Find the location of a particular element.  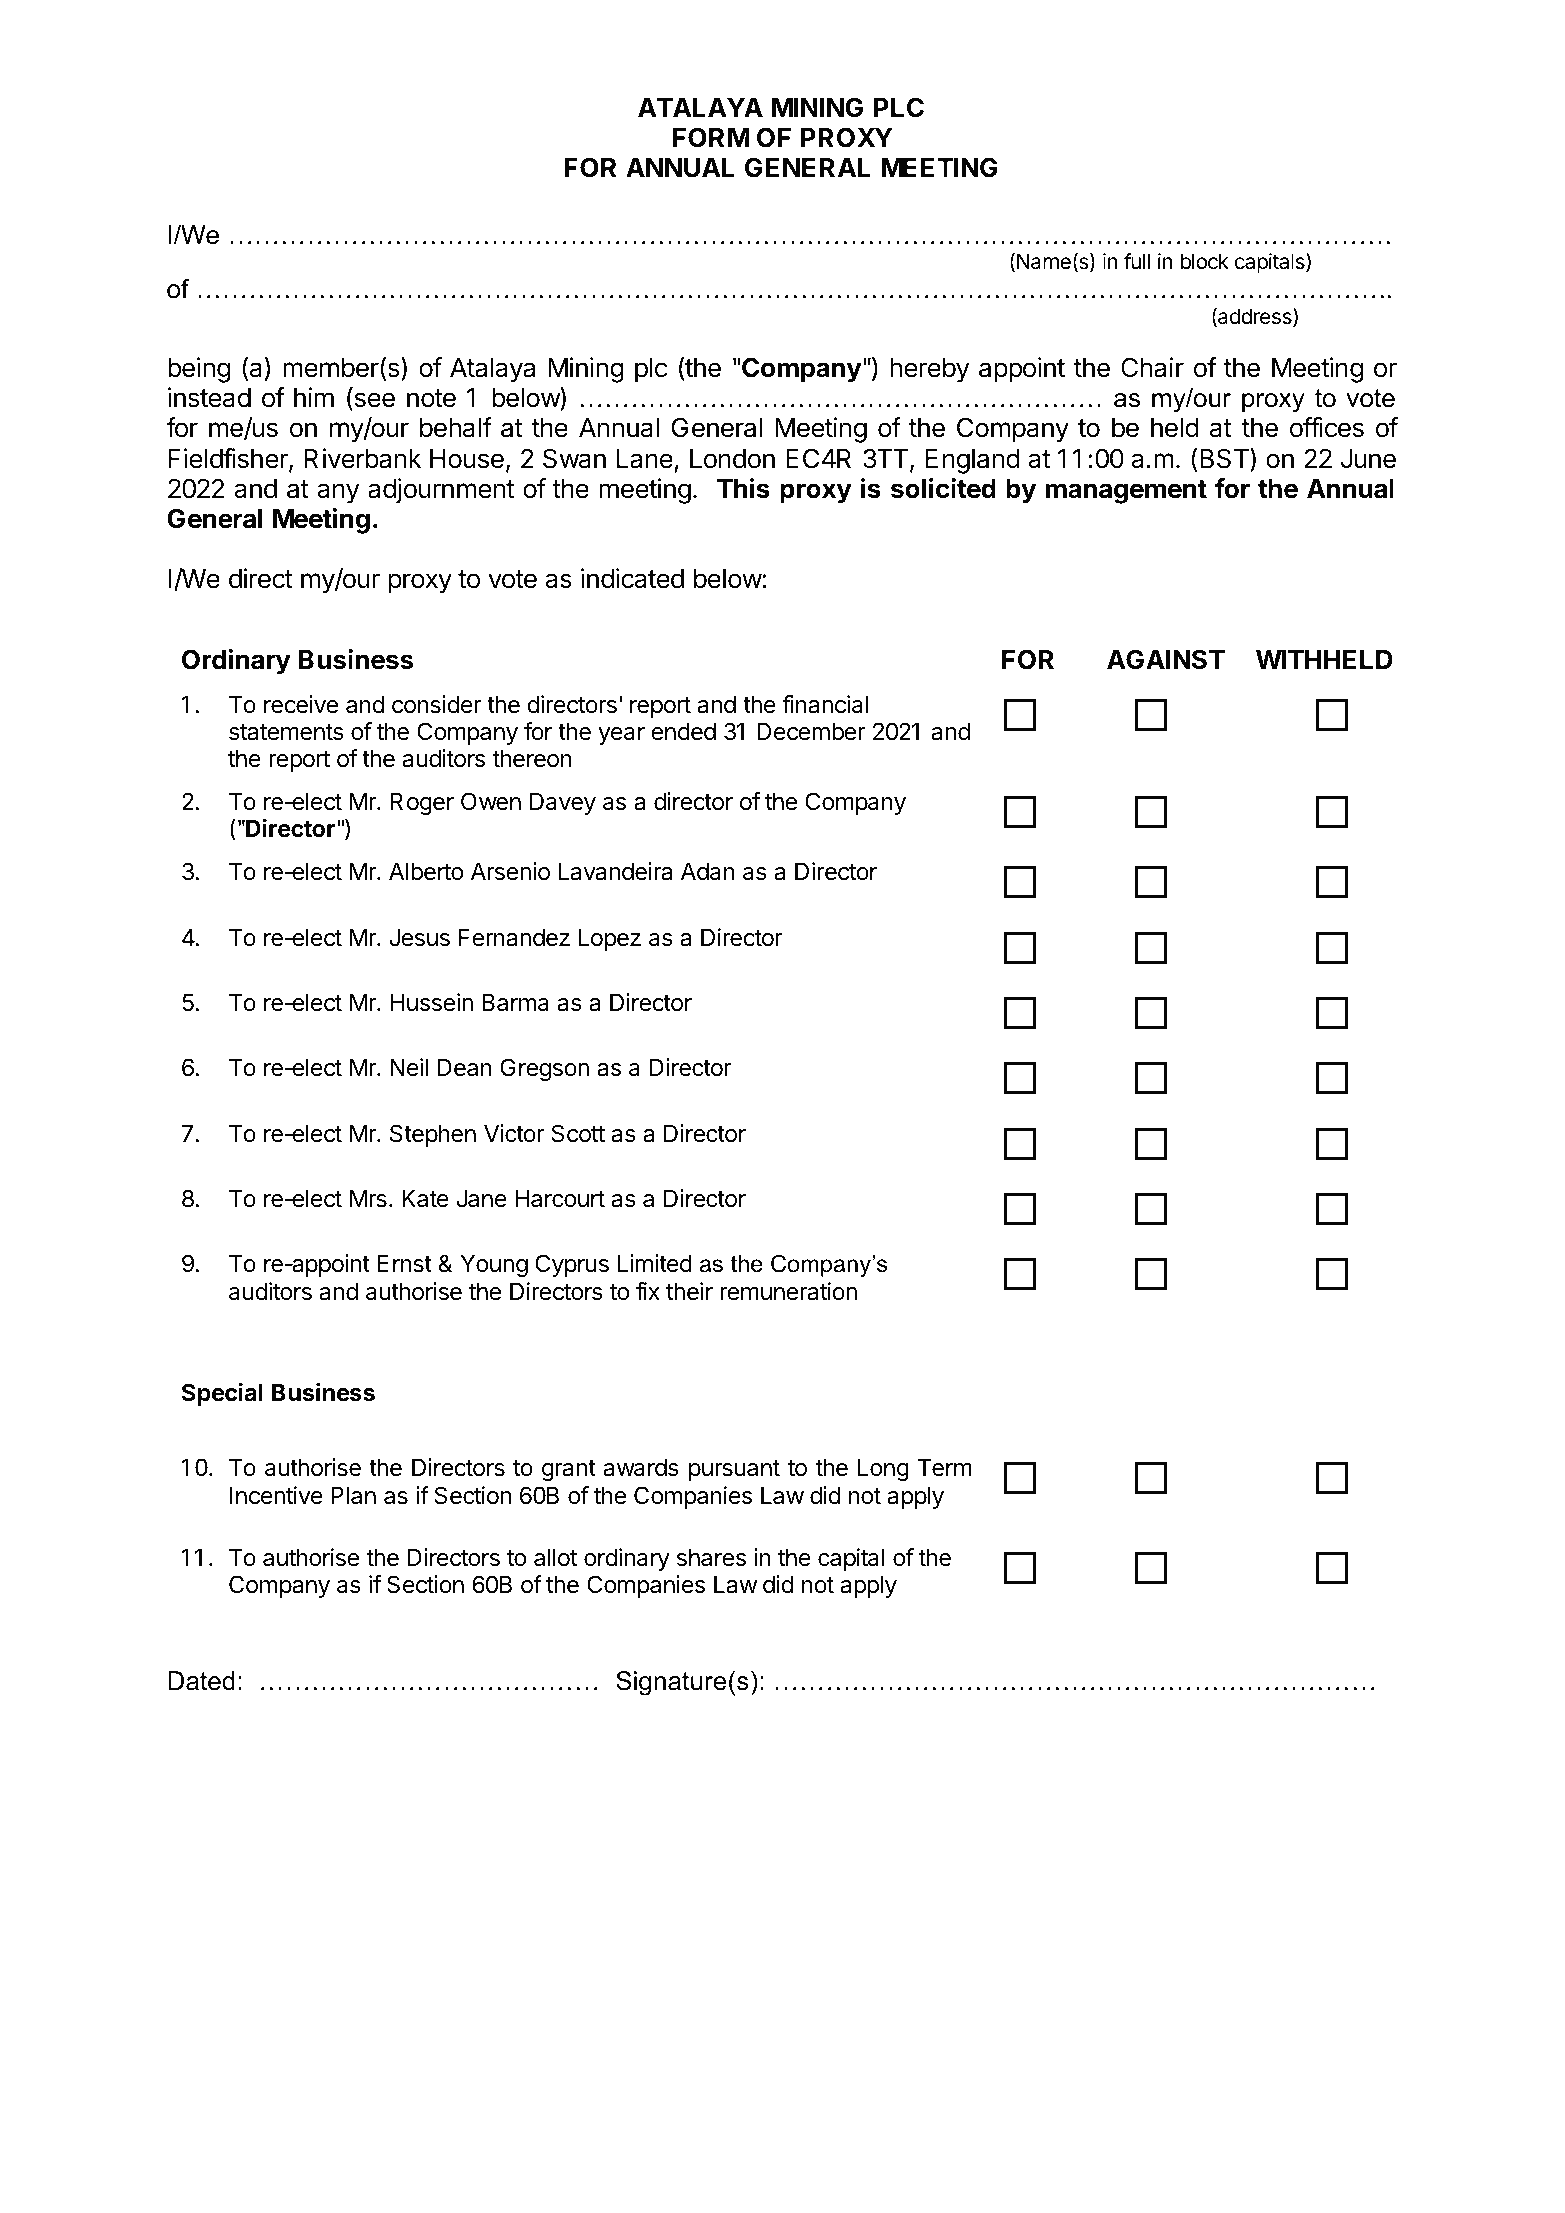

December is located at coordinates (811, 731).
